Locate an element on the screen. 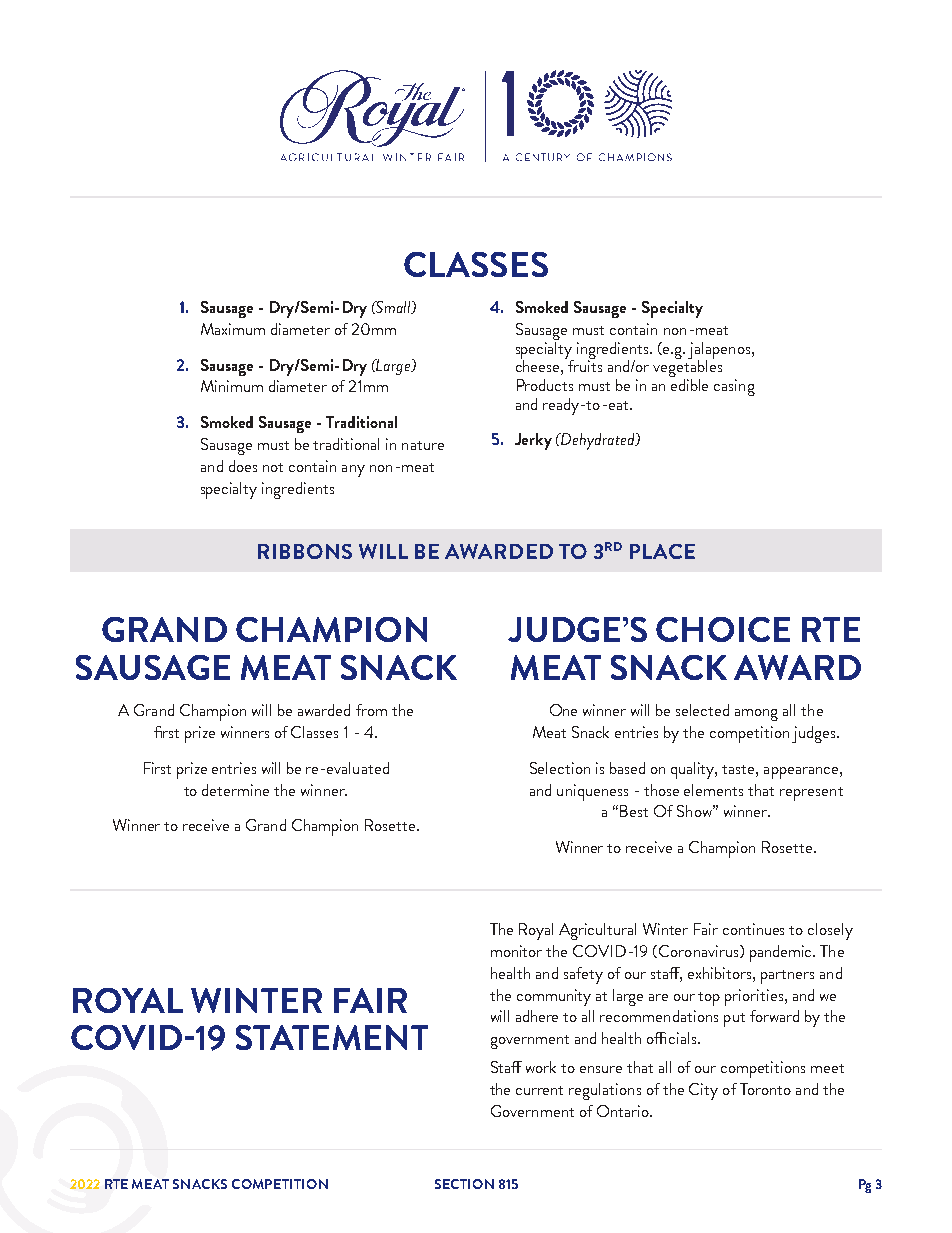 The width and height of the screenshot is (952, 1233). Maximum is located at coordinates (233, 329).
